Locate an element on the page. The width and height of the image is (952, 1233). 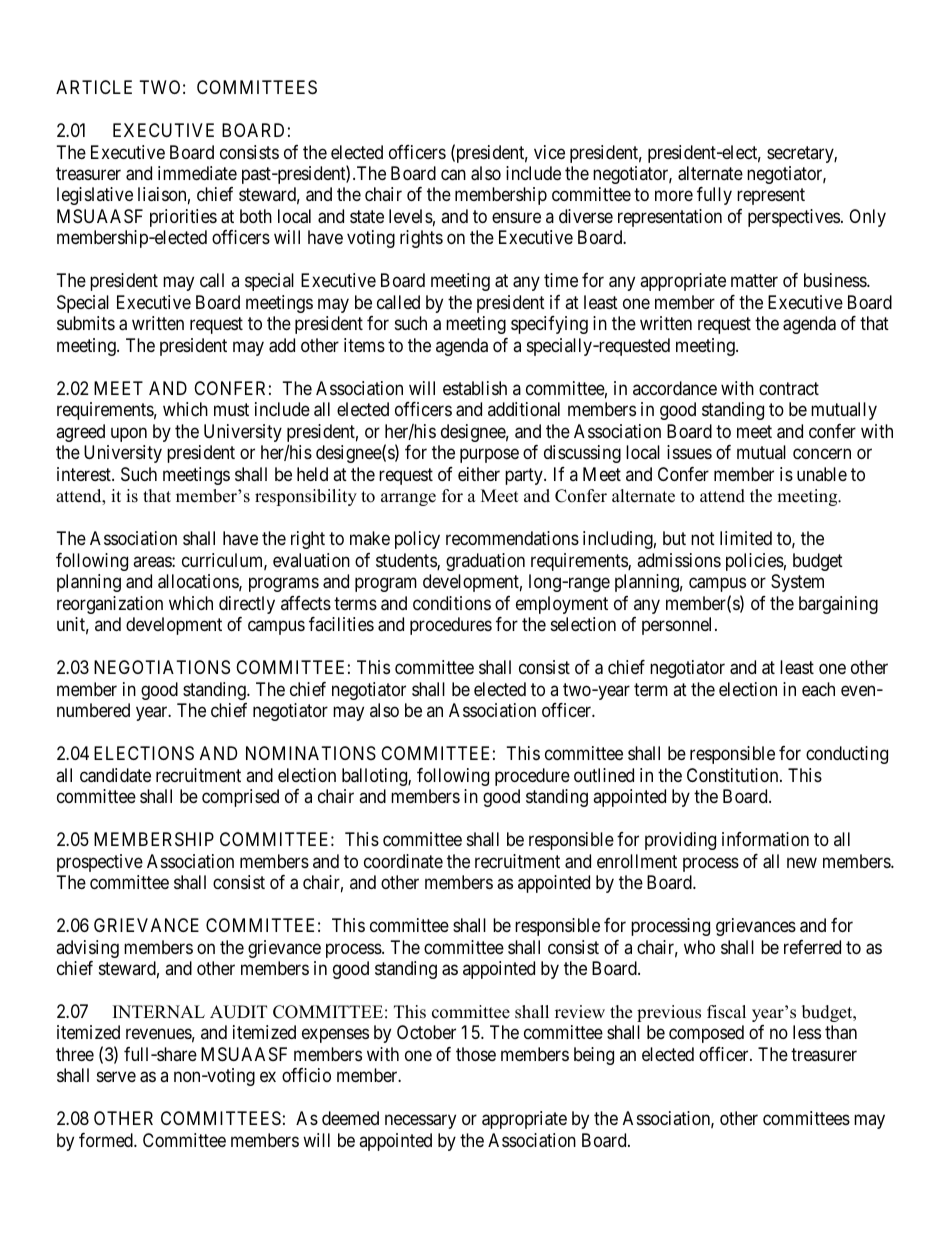
limited is located at coordinates (746, 538).
